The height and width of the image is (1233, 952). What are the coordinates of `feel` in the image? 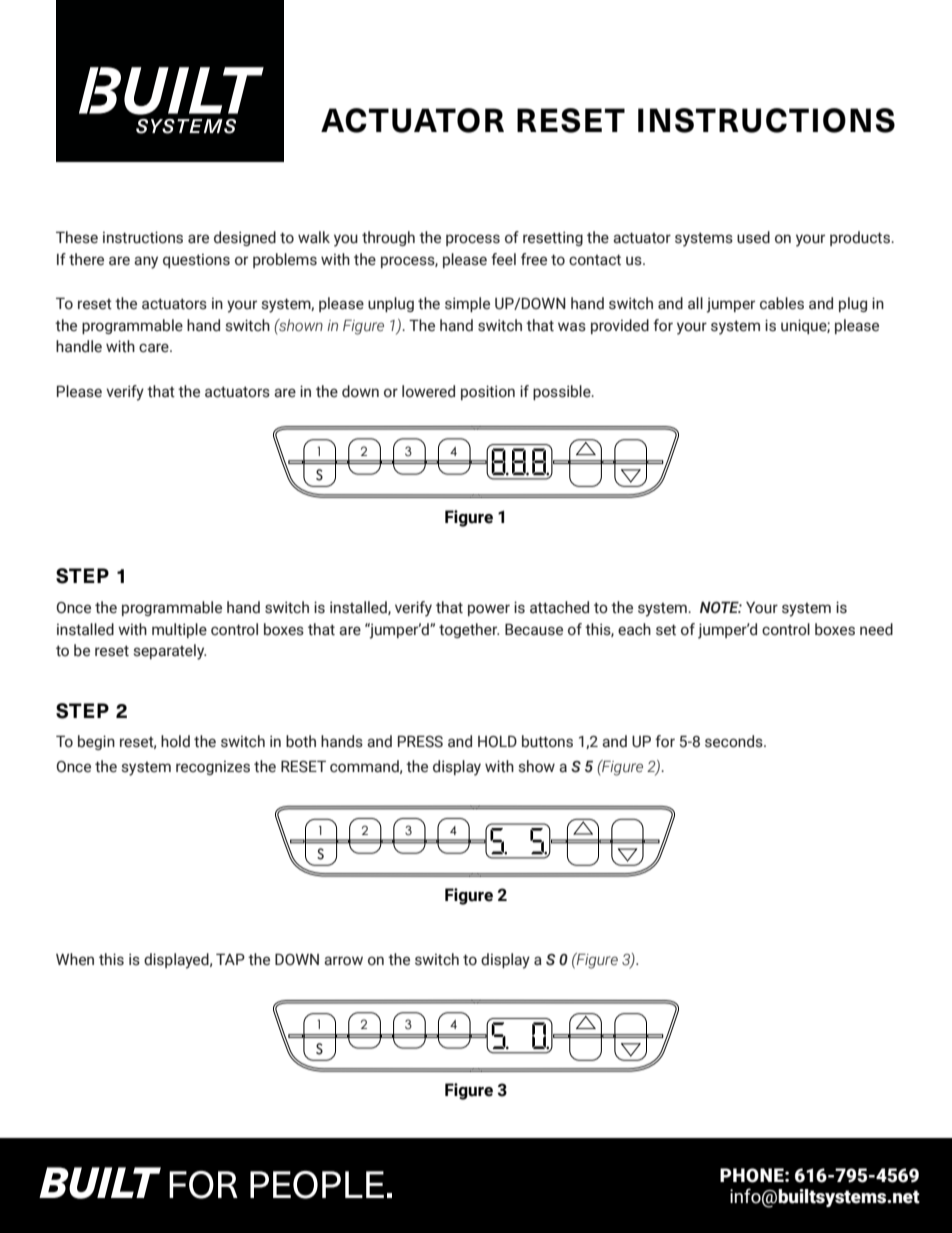 It's located at (503, 259).
